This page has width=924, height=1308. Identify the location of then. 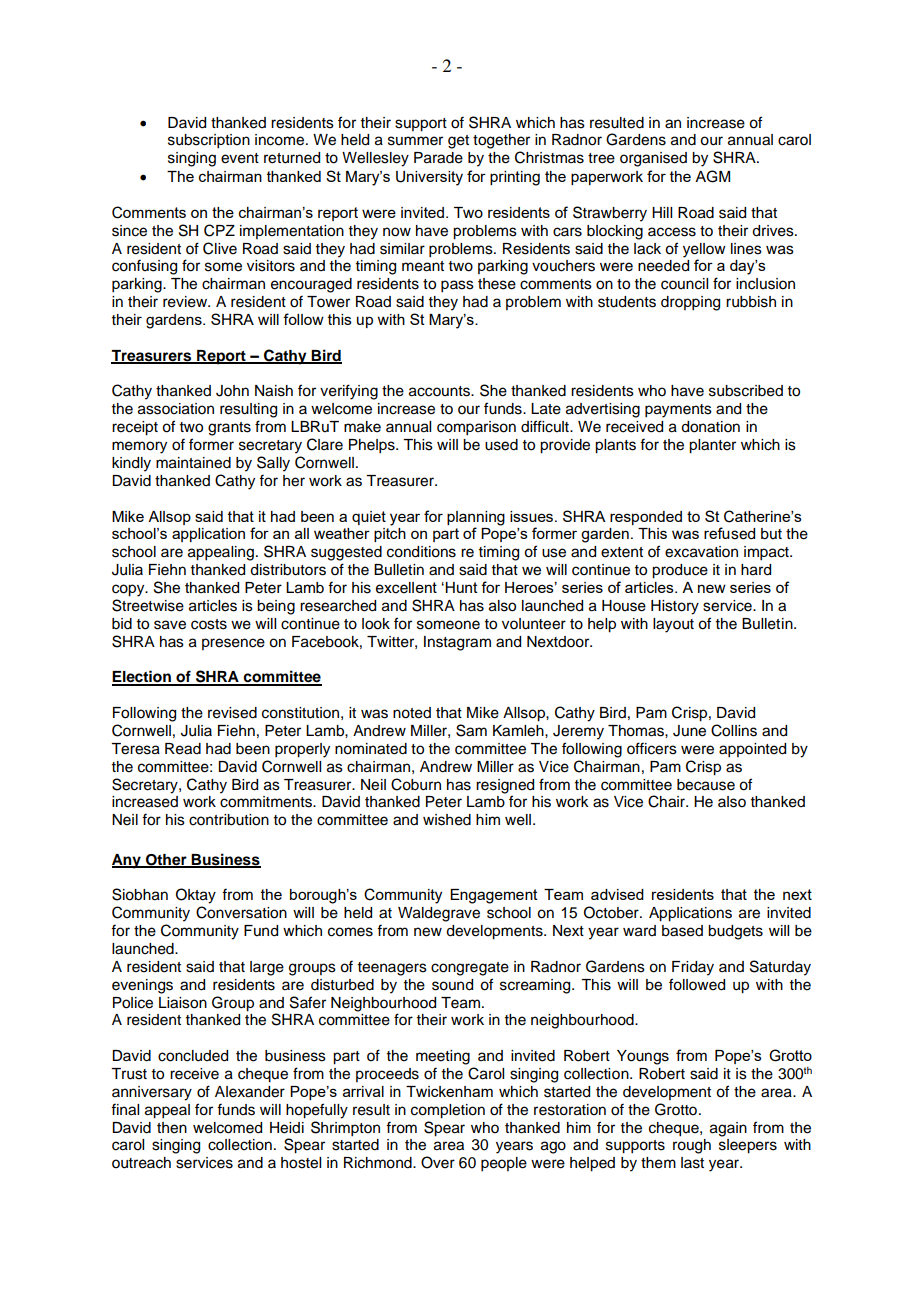
(172, 1128).
